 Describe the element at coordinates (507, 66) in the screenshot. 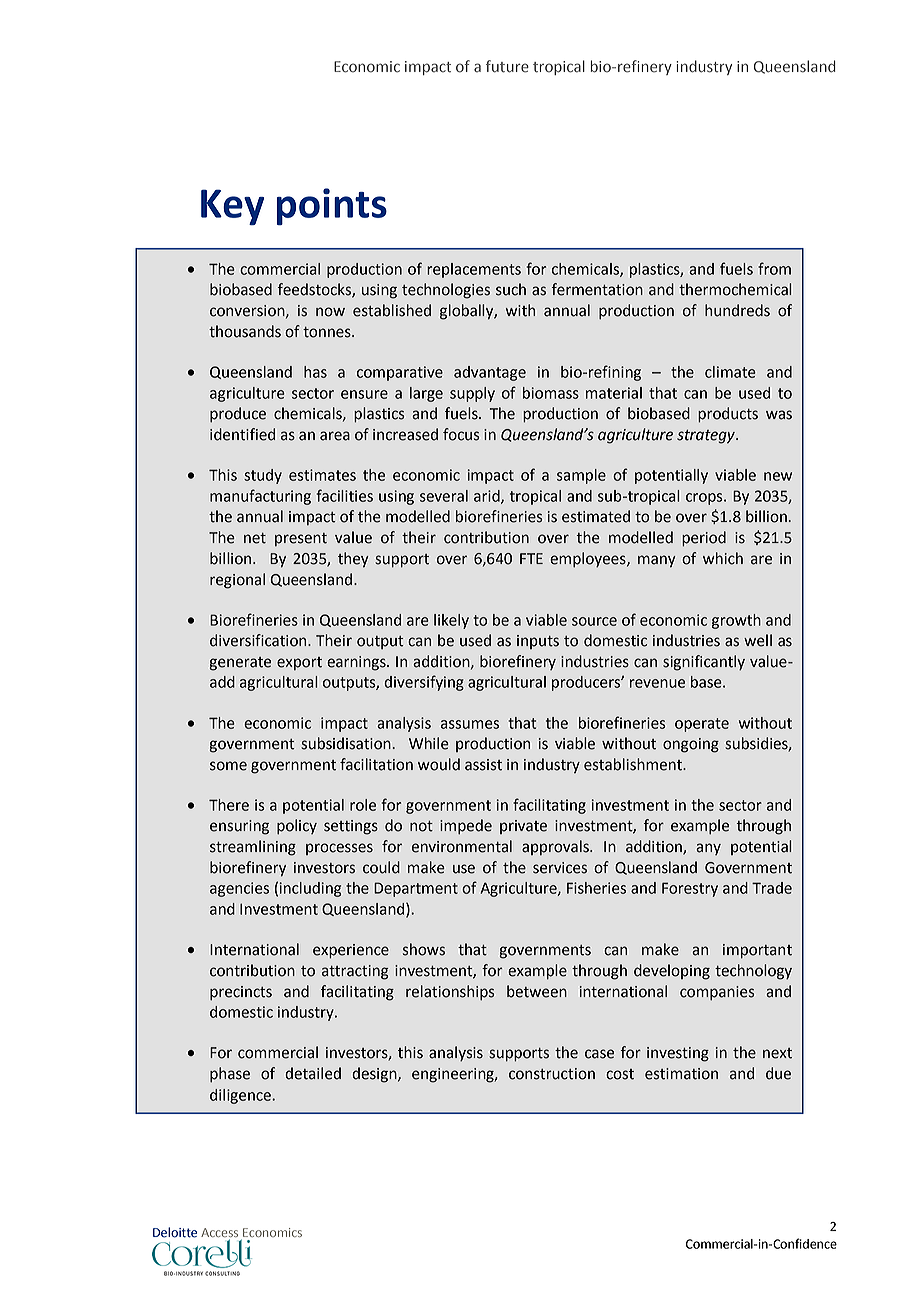

I see `future` at that location.
